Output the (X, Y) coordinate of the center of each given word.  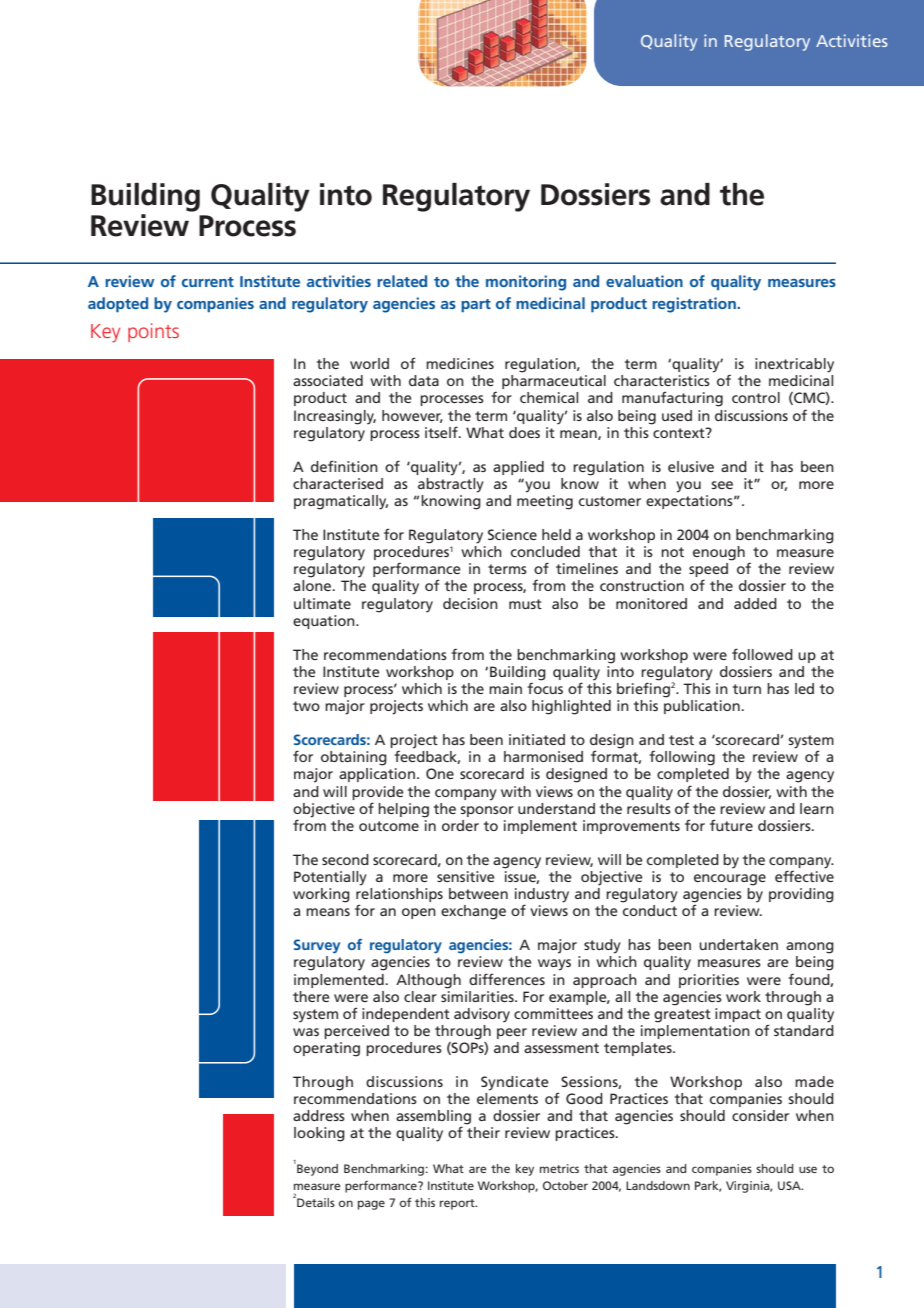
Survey (317, 946)
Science (512, 534)
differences (507, 979)
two (306, 706)
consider (760, 1115)
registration (695, 305)
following (682, 758)
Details (315, 1201)
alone (313, 585)
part (476, 306)
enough (719, 553)
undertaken (738, 944)
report (458, 1204)
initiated (537, 739)
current (208, 282)
